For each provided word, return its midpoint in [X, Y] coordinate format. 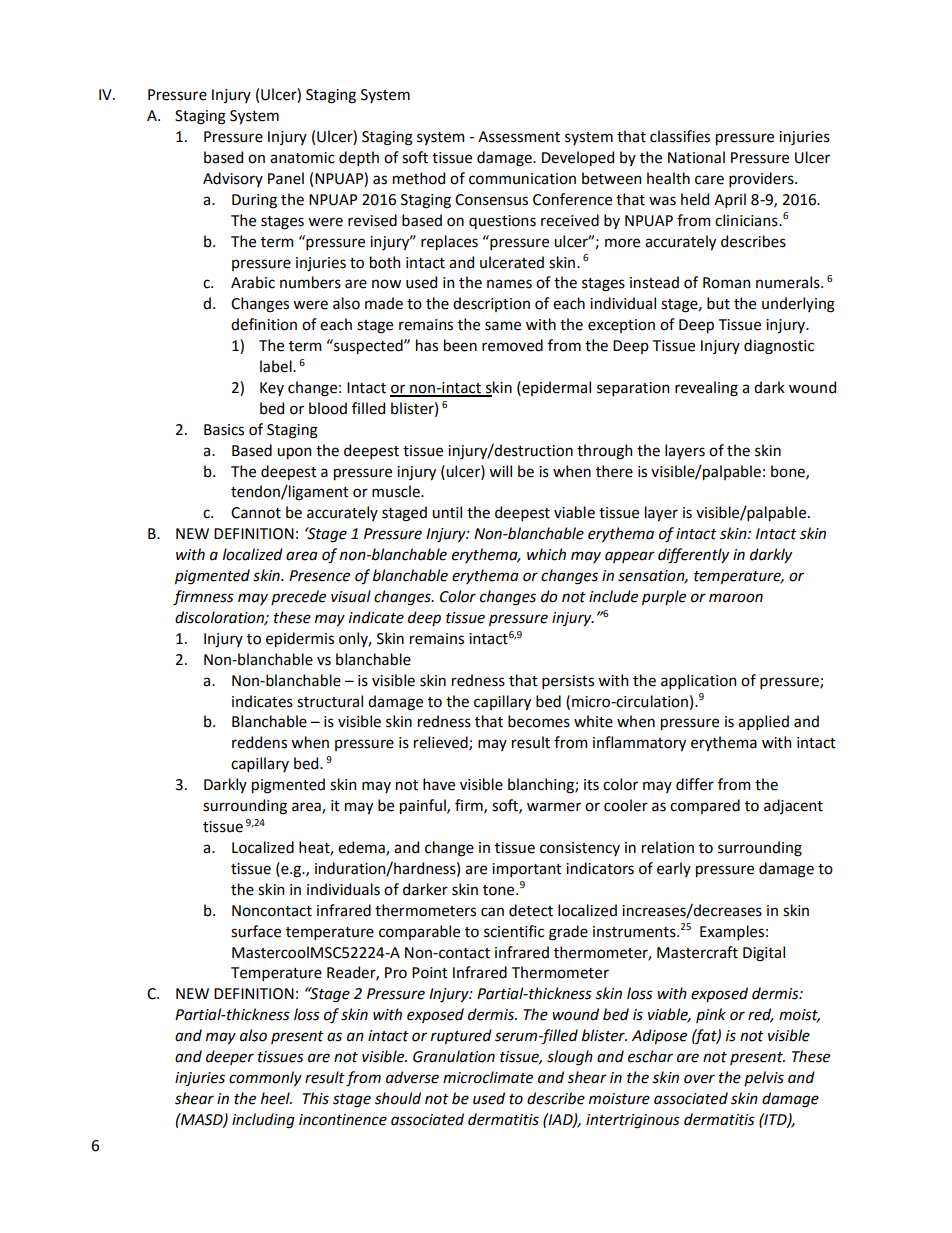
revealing [706, 389]
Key [272, 389]
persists [568, 682]
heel [276, 1098]
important [527, 870]
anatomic [302, 158]
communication [522, 179]
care [709, 180]
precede [298, 597]
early [674, 869]
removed [512, 345]
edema [362, 848]
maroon [736, 598]
